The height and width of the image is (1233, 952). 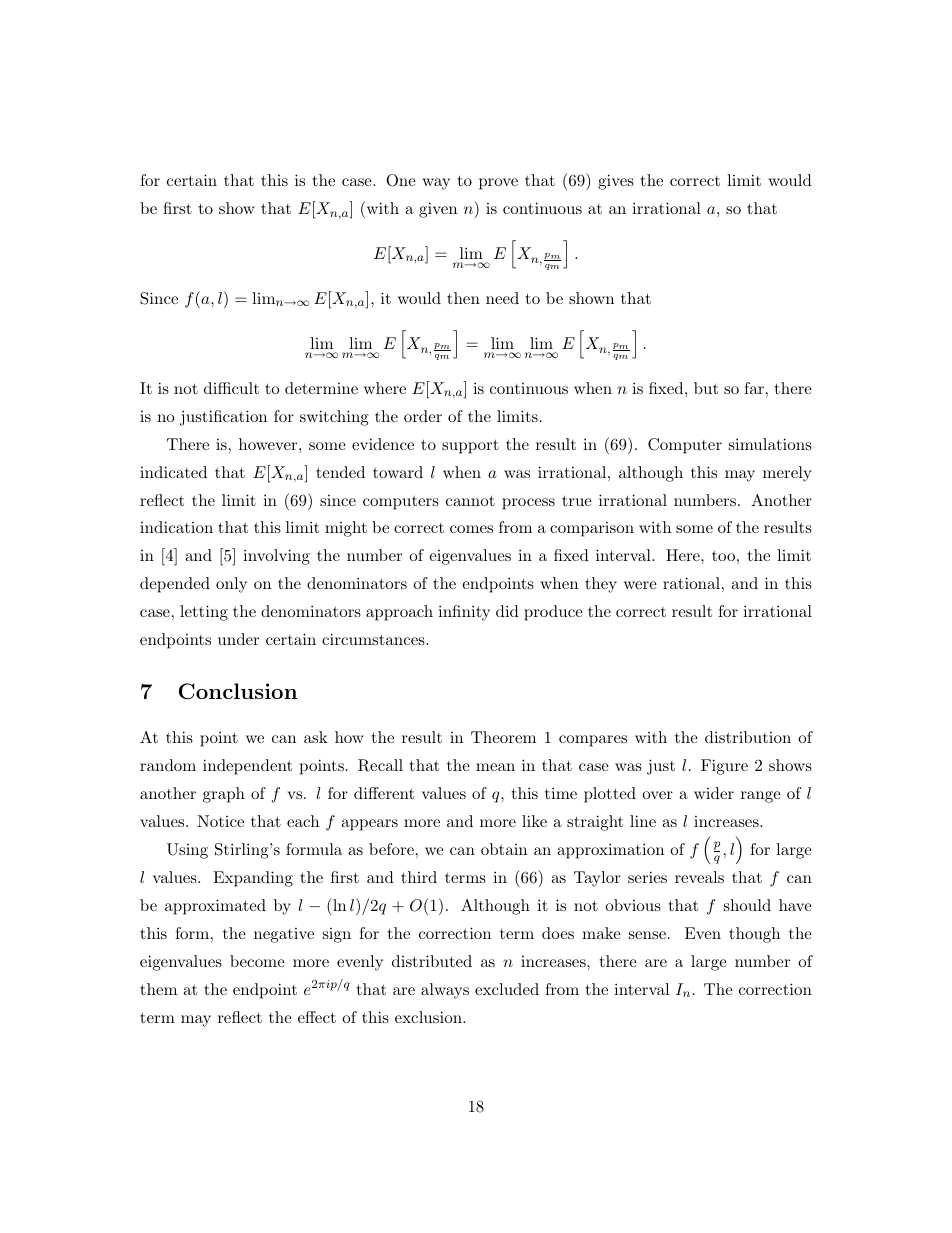 What do you see at coordinates (401, 180) in the image?
I see `One` at bounding box center [401, 180].
